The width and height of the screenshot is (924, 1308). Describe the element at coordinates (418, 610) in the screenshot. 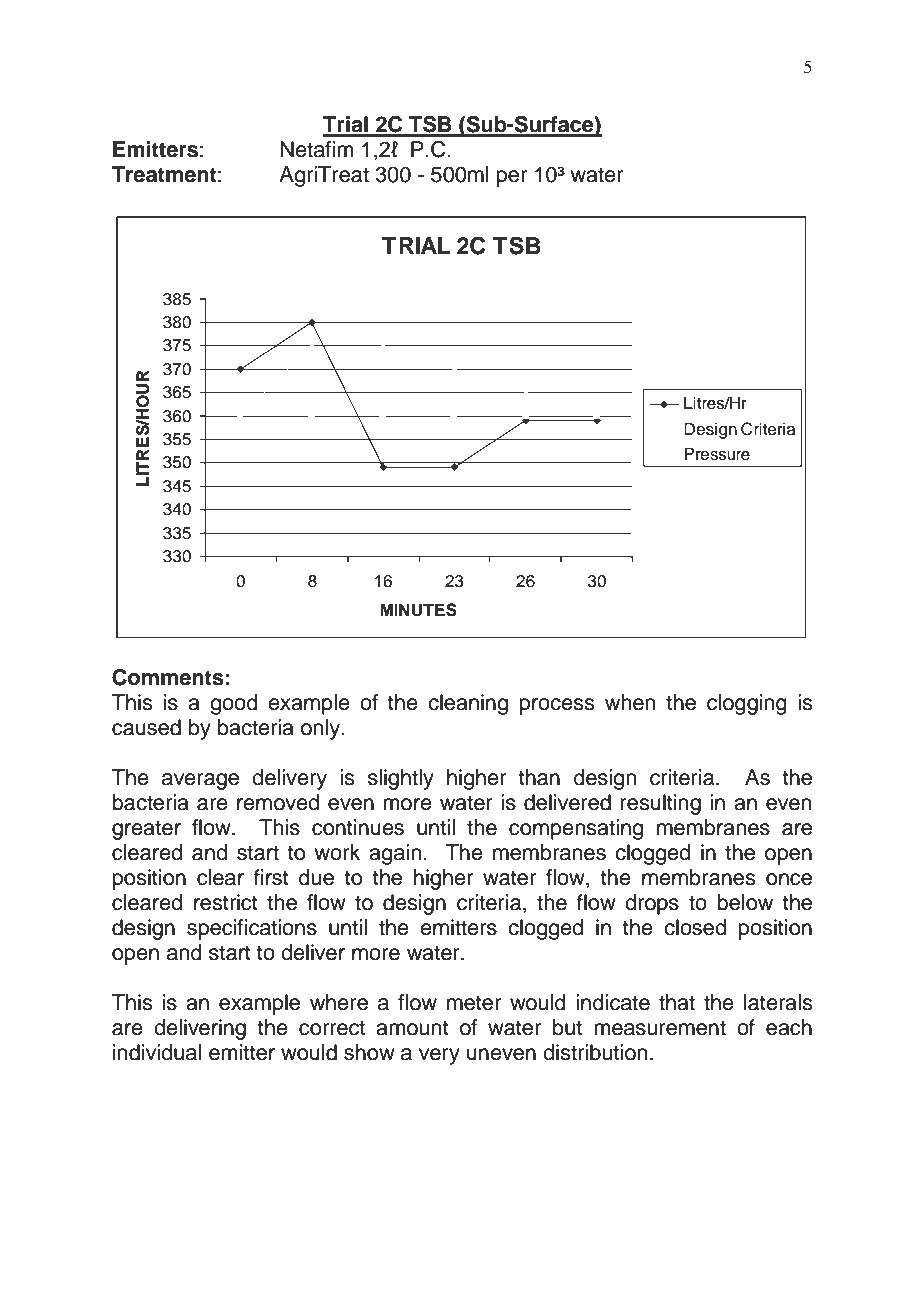

I see `MINUTES` at that location.
